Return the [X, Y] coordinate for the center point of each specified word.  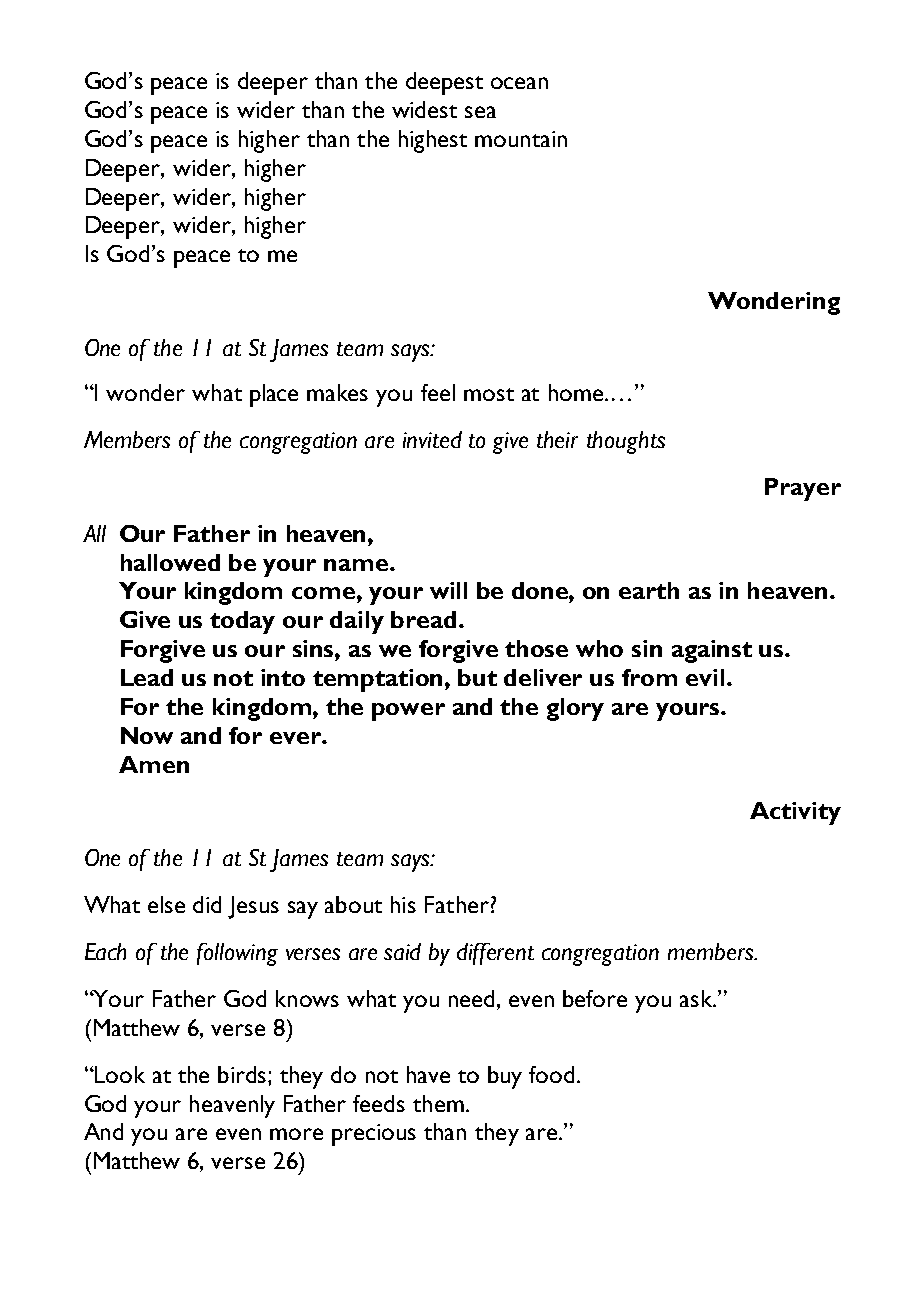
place [274, 395]
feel [438, 392]
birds [243, 1074]
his [403, 904]
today [242, 622]
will [448, 590]
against [712, 651]
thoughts [626, 442]
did [207, 904]
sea [480, 112]
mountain [521, 139]
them [438, 1103]
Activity [795, 813]
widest [424, 109]
